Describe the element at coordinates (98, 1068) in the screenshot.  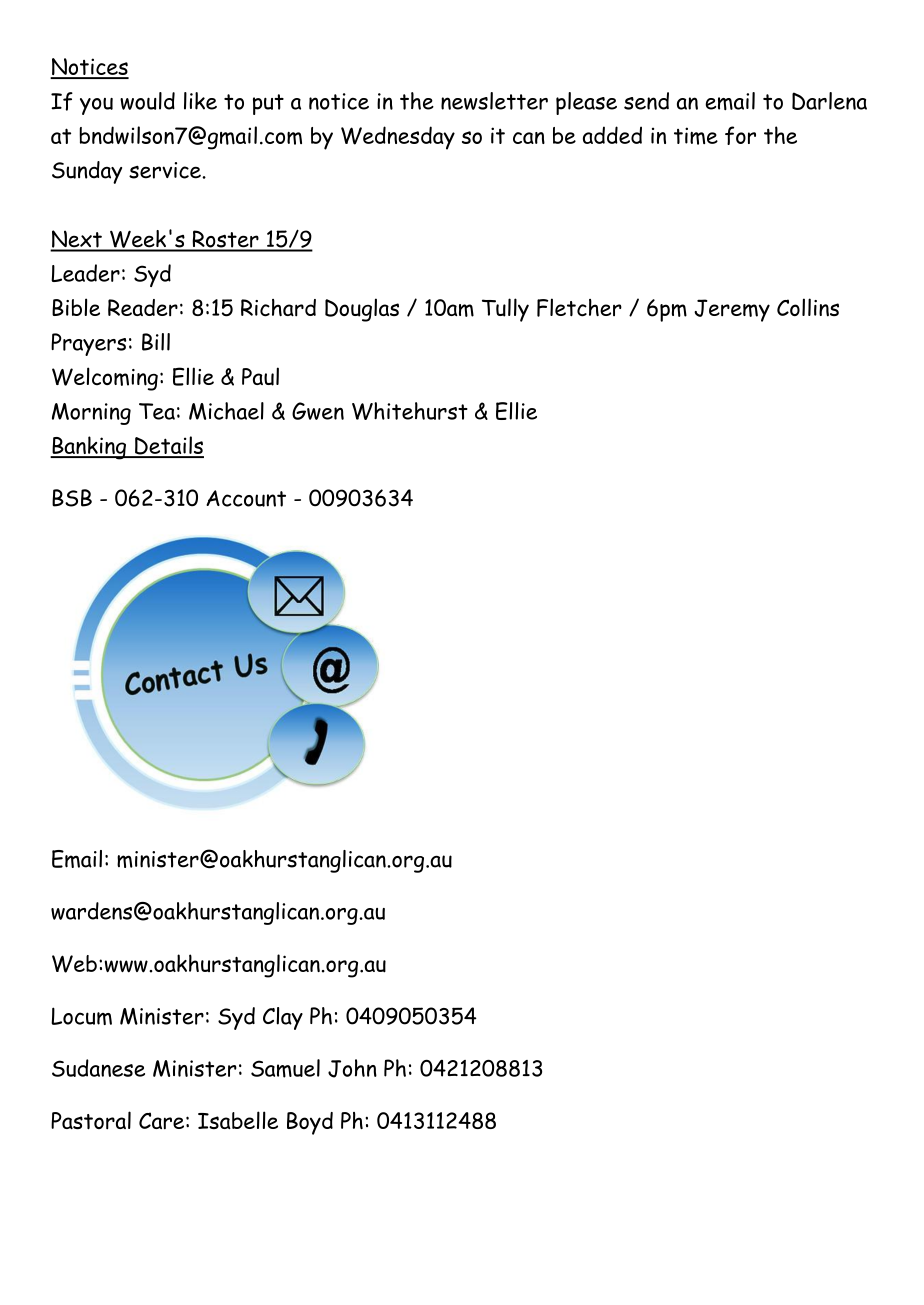
I see `Sudanese` at that location.
